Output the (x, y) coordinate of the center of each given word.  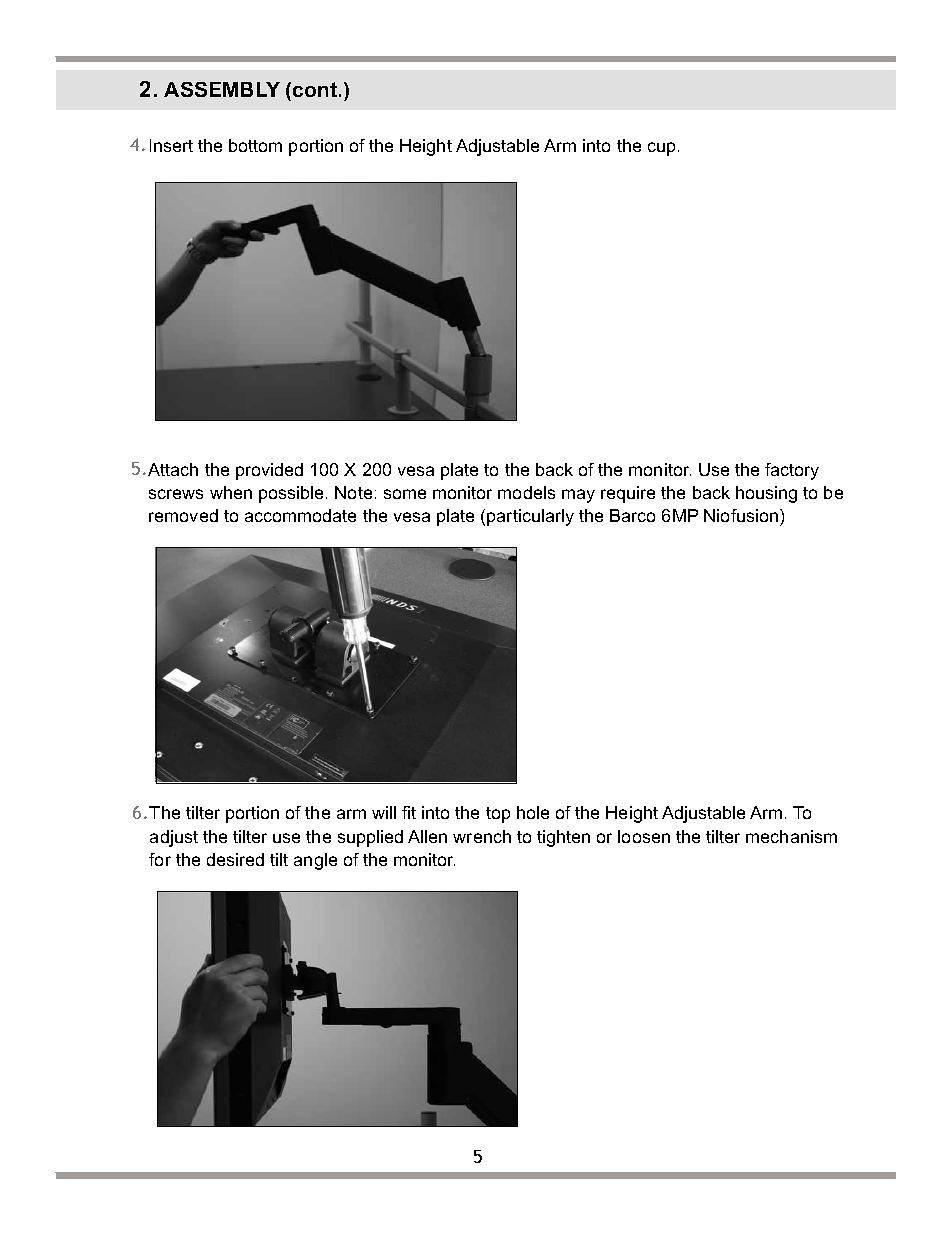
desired (235, 859)
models (526, 492)
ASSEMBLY (222, 89)
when (231, 492)
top (498, 815)
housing (766, 494)
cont (316, 89)
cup (661, 149)
